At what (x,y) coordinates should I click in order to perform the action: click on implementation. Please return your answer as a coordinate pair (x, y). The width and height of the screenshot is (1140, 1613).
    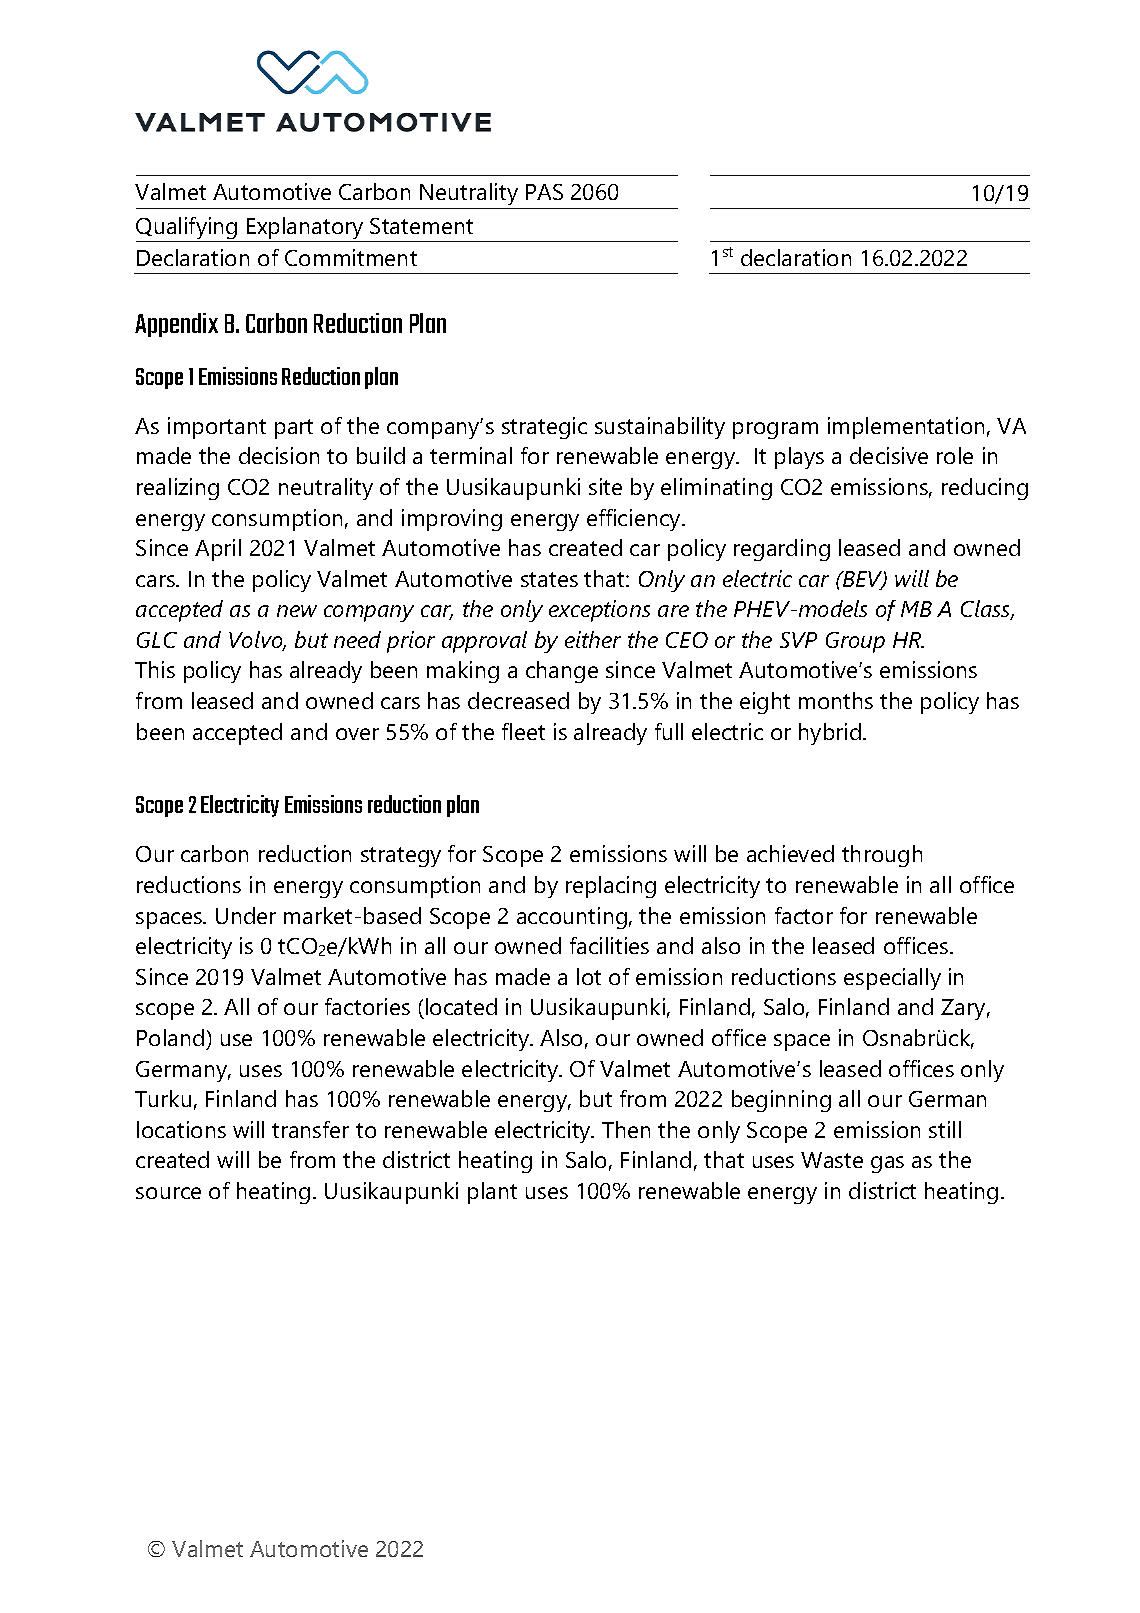
    Looking at the image, I should click on (906, 428).
